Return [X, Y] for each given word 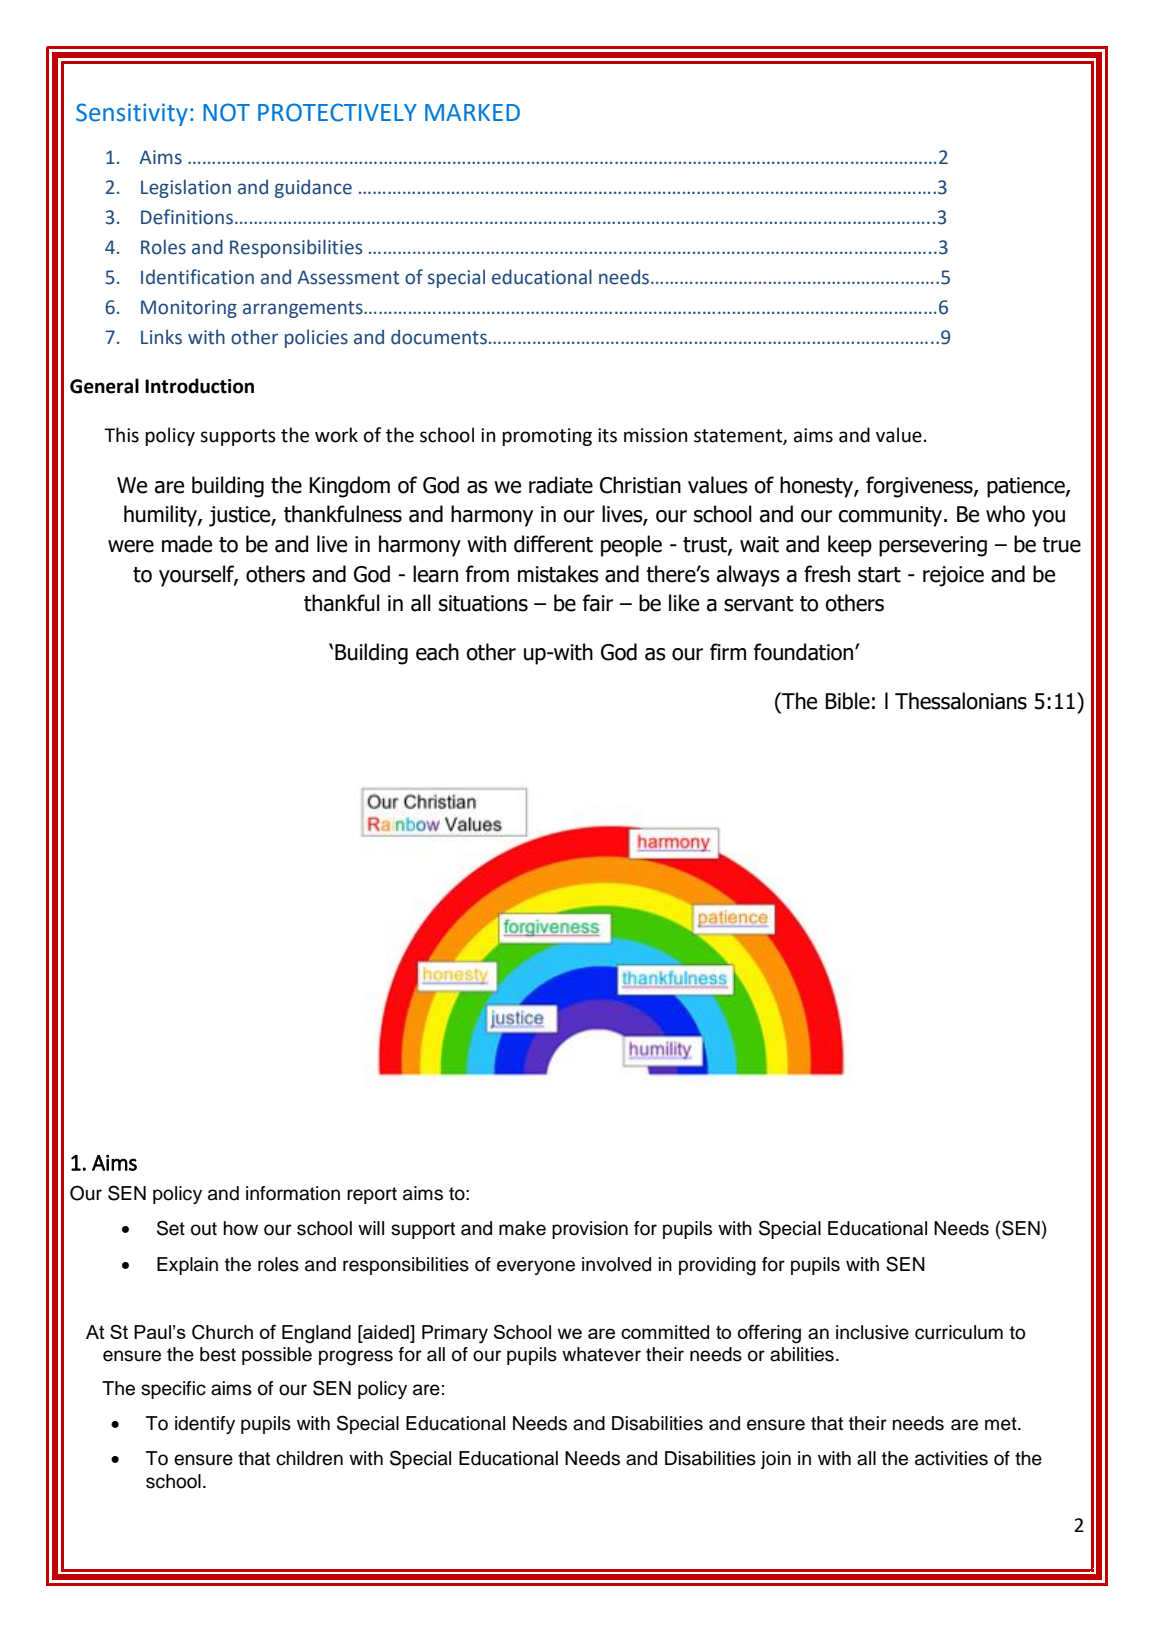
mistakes [558, 574]
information [293, 1193]
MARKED [472, 112]
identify [205, 1425]
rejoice [953, 576]
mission [655, 435]
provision [590, 1230]
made [187, 544]
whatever [601, 1354]
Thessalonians [961, 701]
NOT [226, 112]
